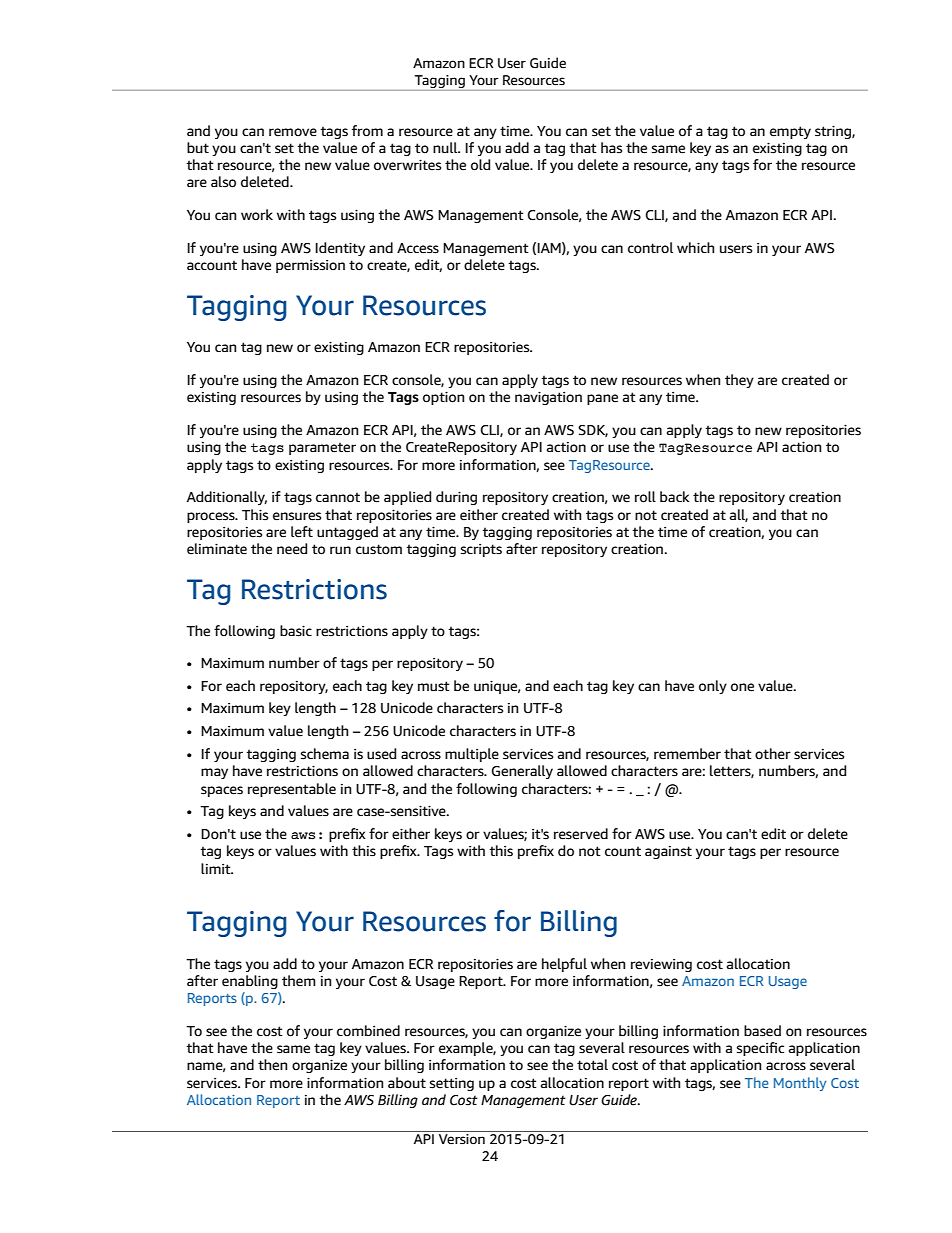 The image size is (952, 1233). What do you see at coordinates (296, 631) in the image?
I see `basic` at bounding box center [296, 631].
